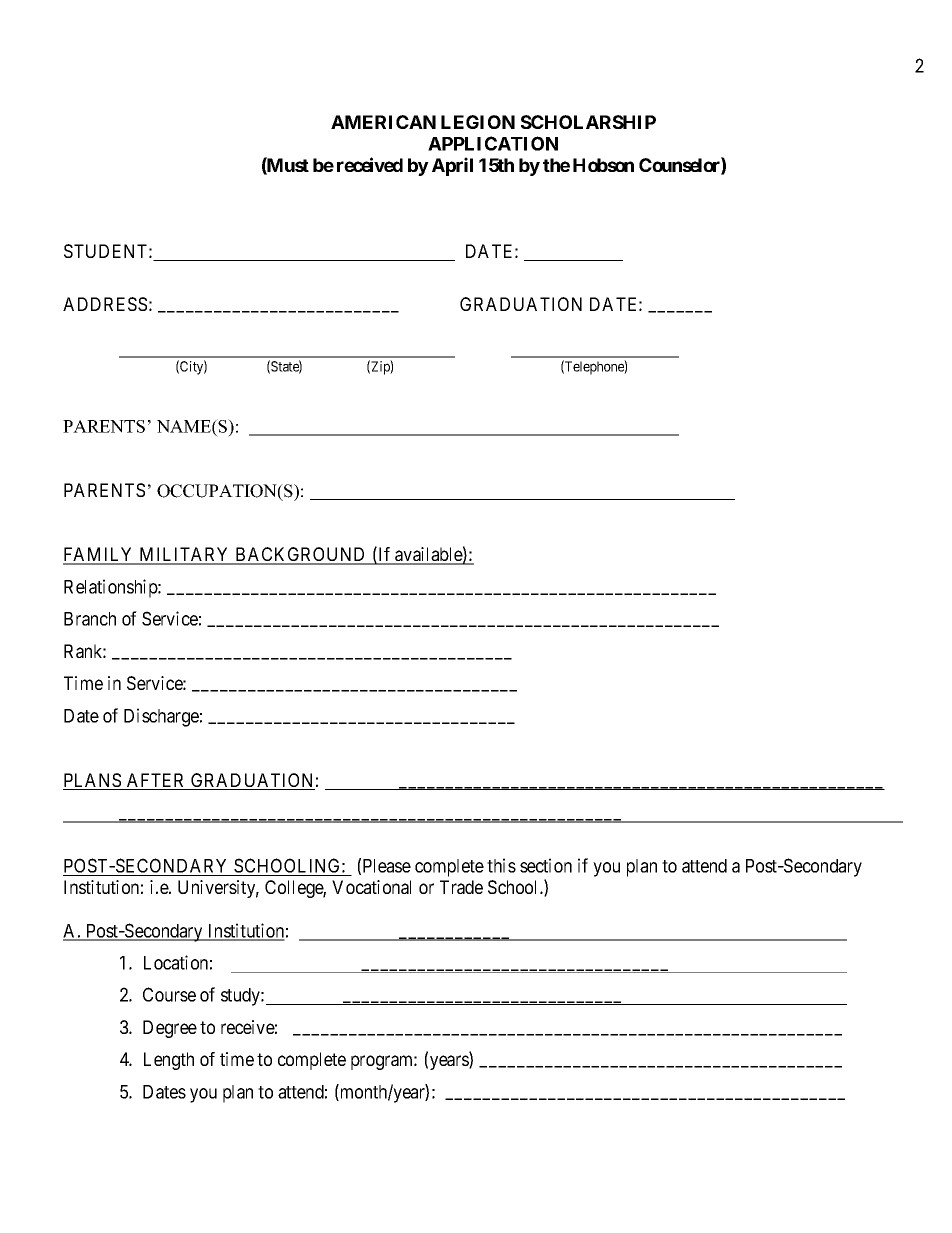  Describe the element at coordinates (105, 304) in the screenshot. I see `ADDRESS` at that location.
